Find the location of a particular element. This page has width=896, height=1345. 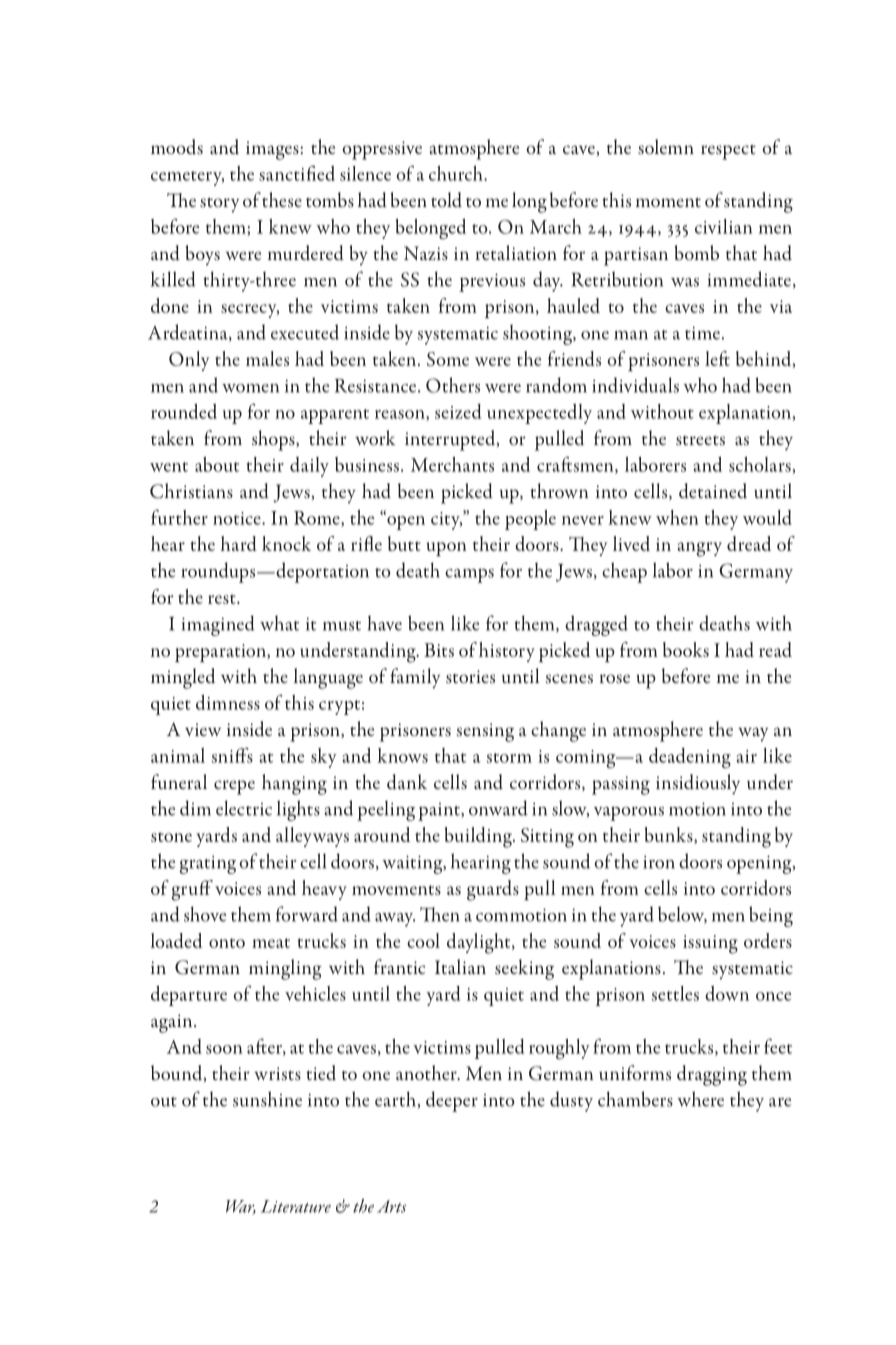

stories is located at coordinates (470, 677).
